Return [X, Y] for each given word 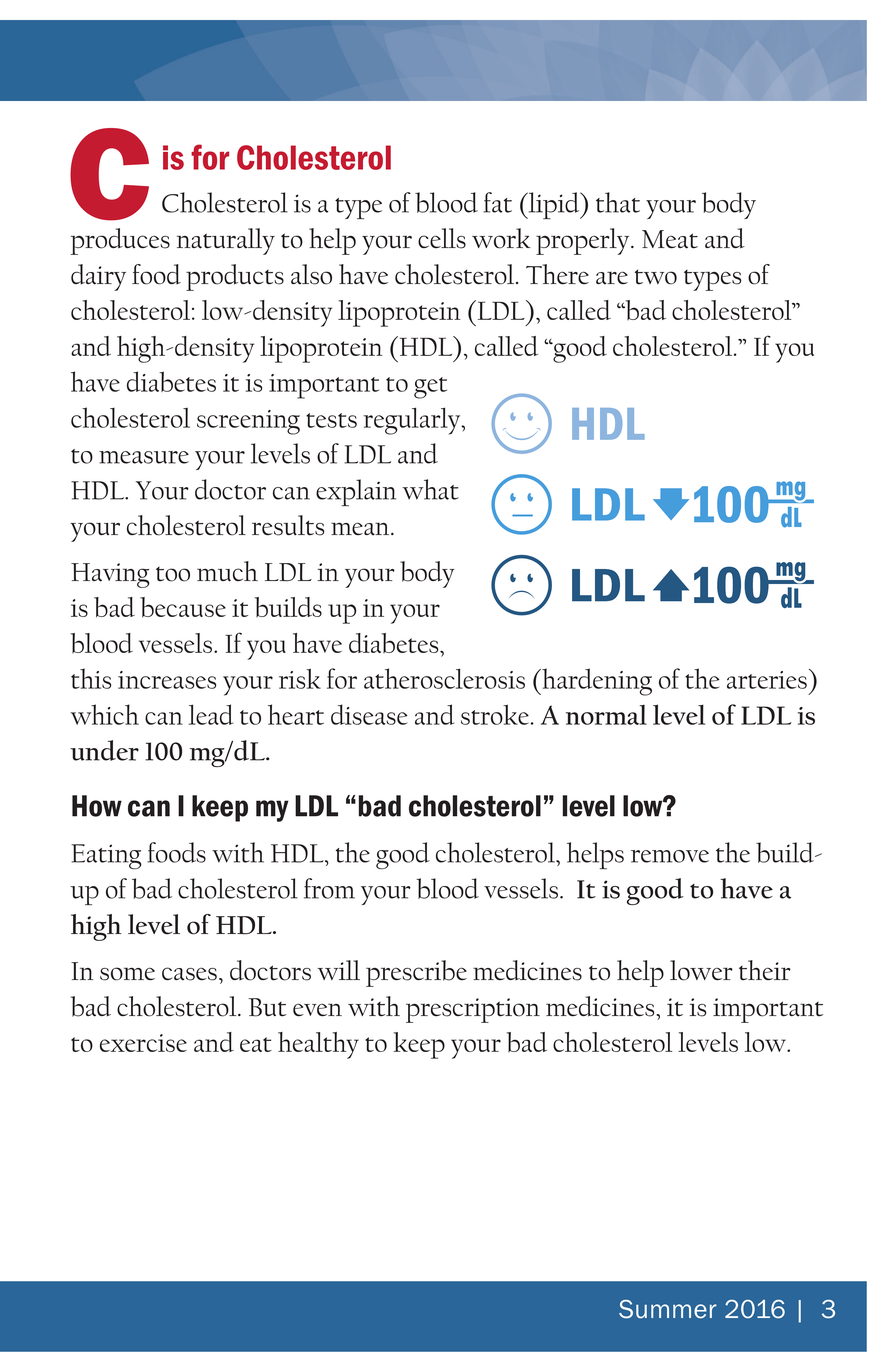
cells [442, 238]
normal [606, 715]
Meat [670, 239]
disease [369, 714]
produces [120, 241]
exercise [143, 1043]
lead [211, 714]
